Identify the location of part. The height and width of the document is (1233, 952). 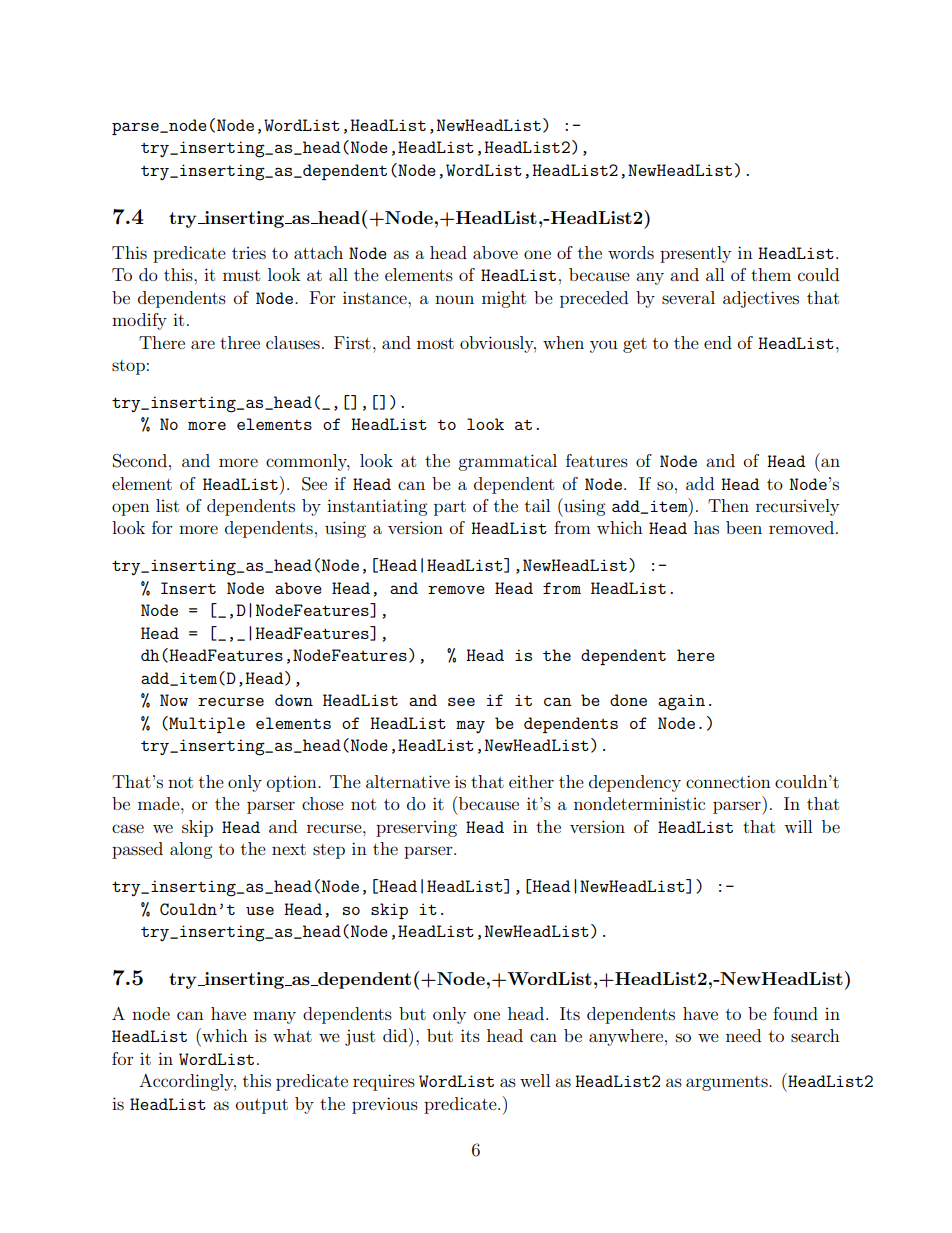
(450, 508).
